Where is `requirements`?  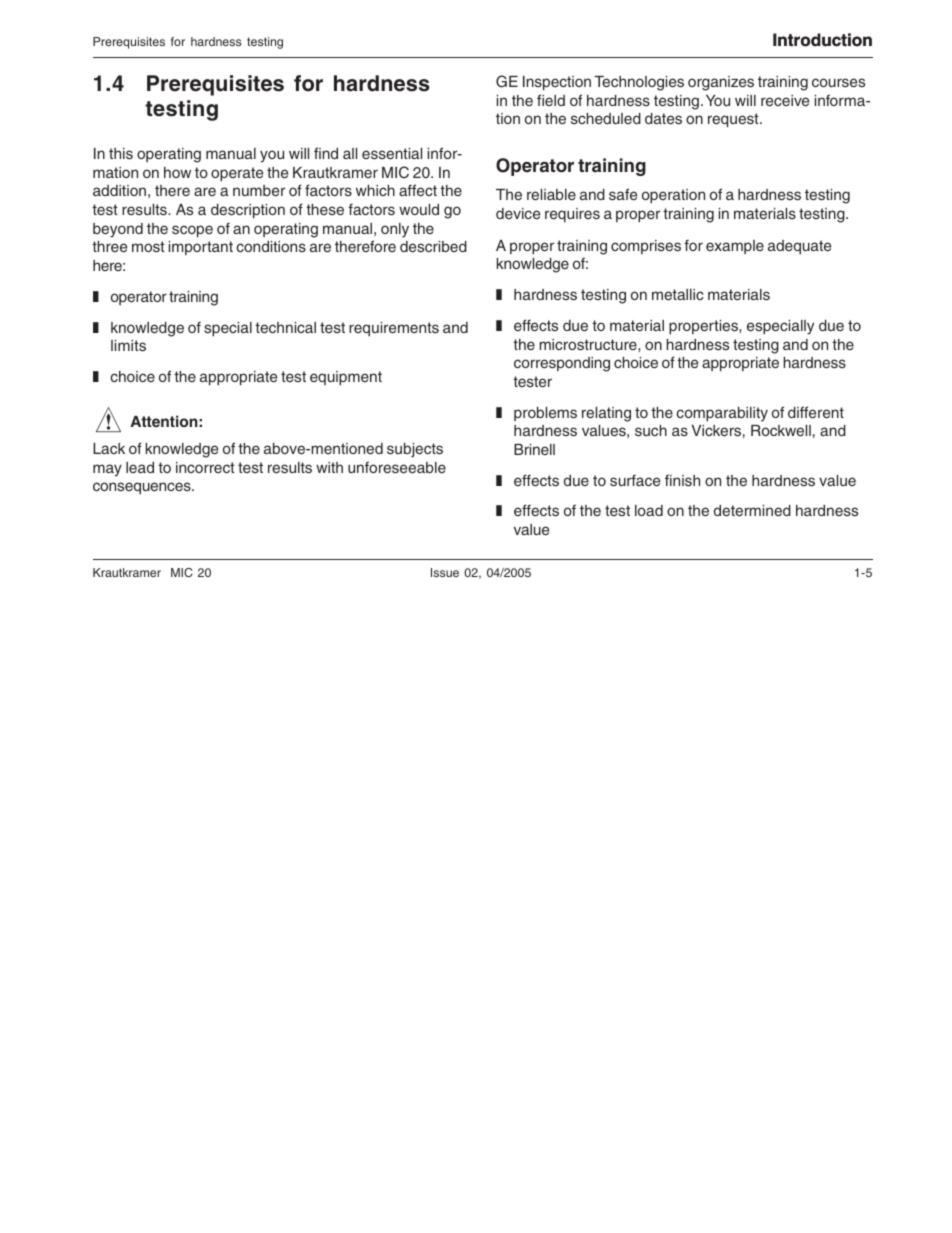
requirements is located at coordinates (394, 329).
